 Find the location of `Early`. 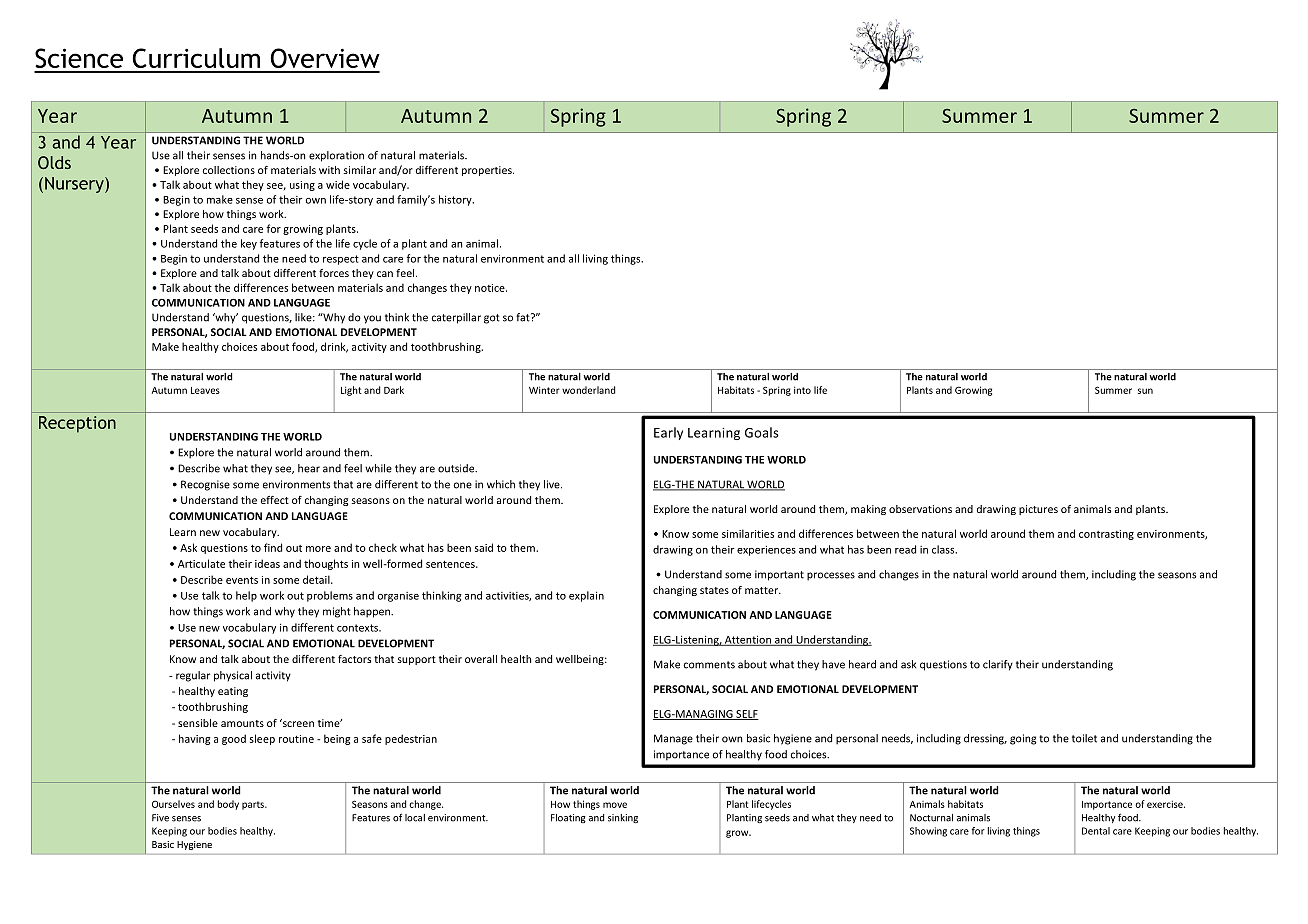

Early is located at coordinates (668, 433).
